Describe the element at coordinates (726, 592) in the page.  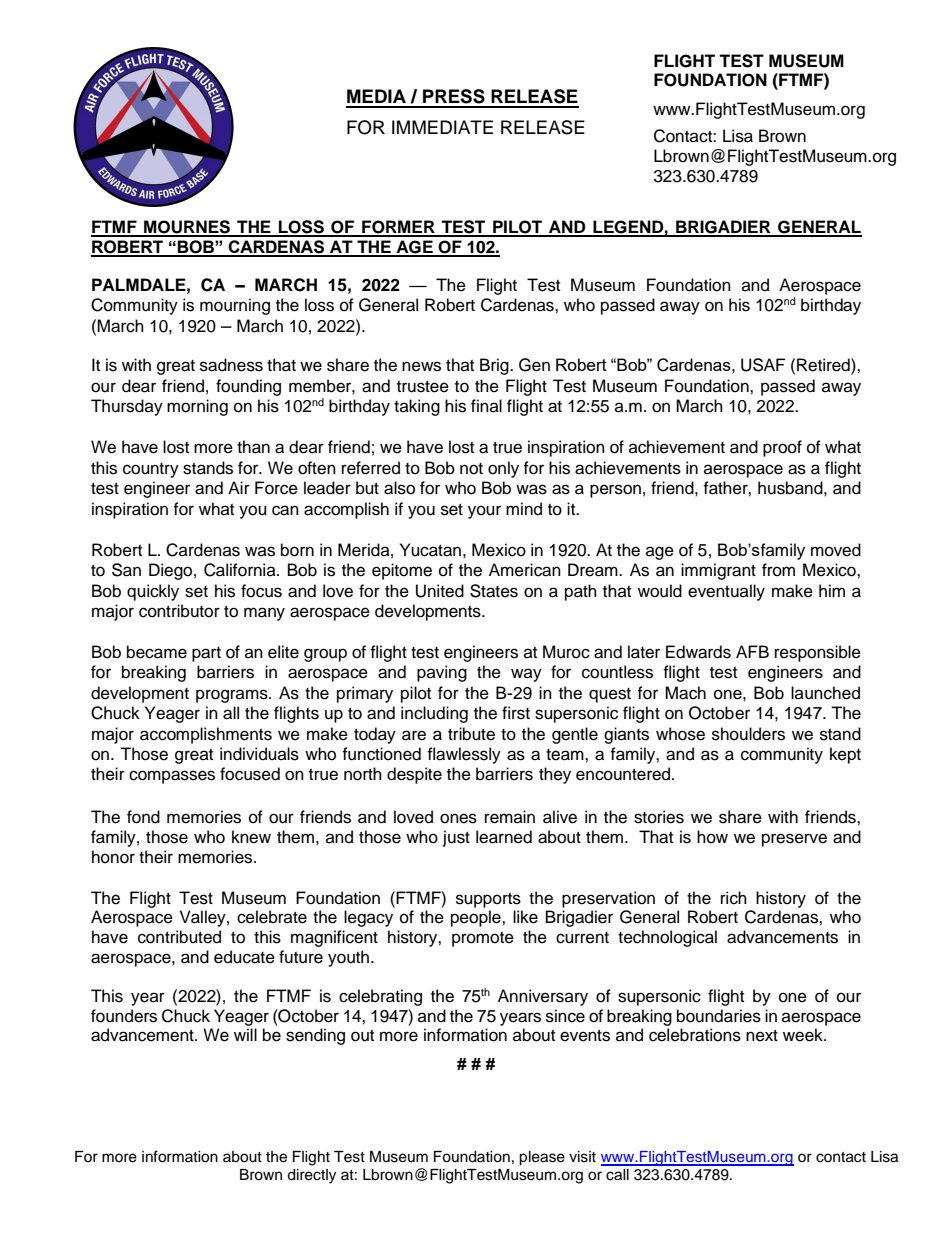
I see `eventually` at that location.
